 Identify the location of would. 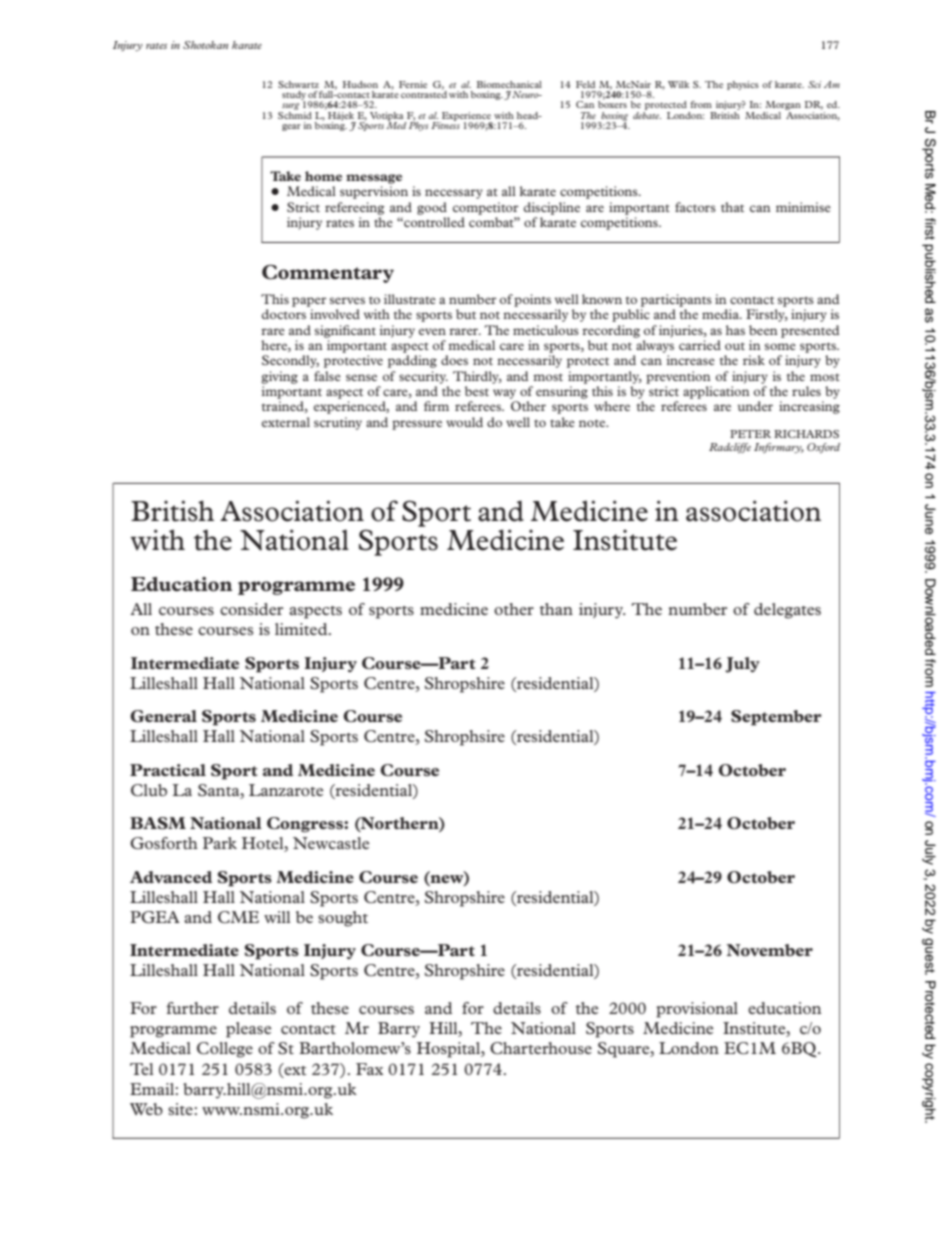
(464, 422).
